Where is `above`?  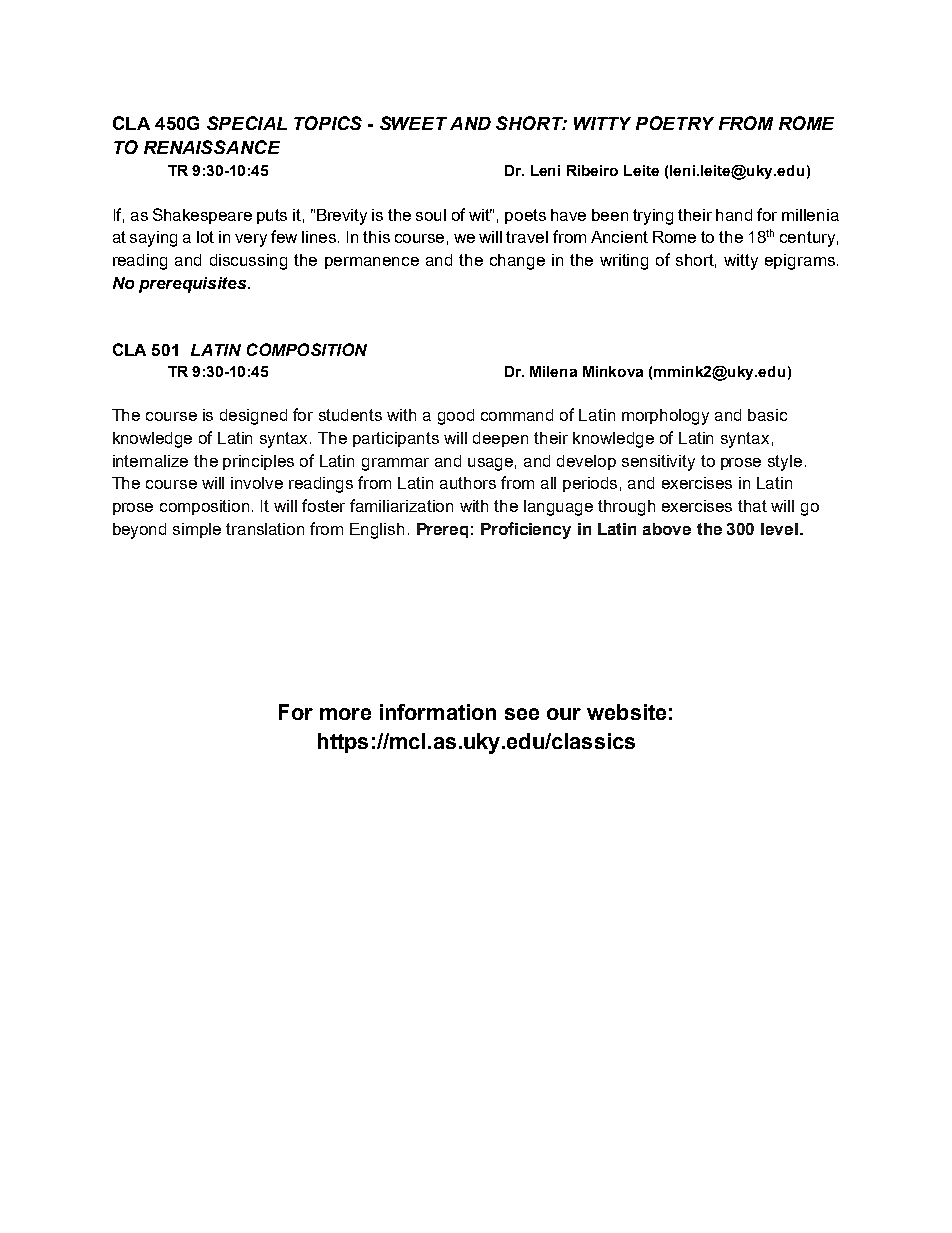
above is located at coordinates (667, 529).
